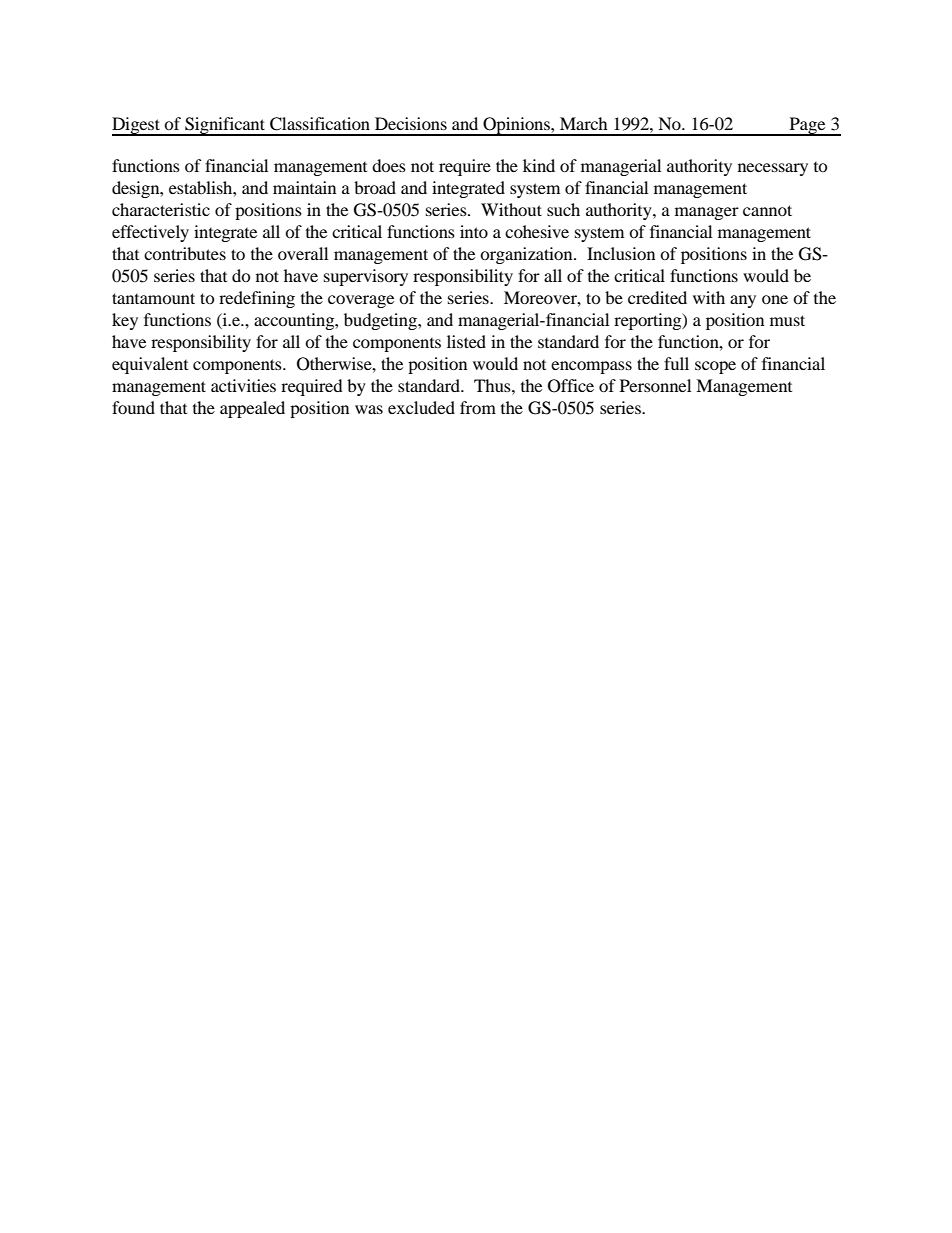 Image resolution: width=952 pixels, height=1233 pixels. What do you see at coordinates (676, 363) in the image?
I see `full` at bounding box center [676, 363].
